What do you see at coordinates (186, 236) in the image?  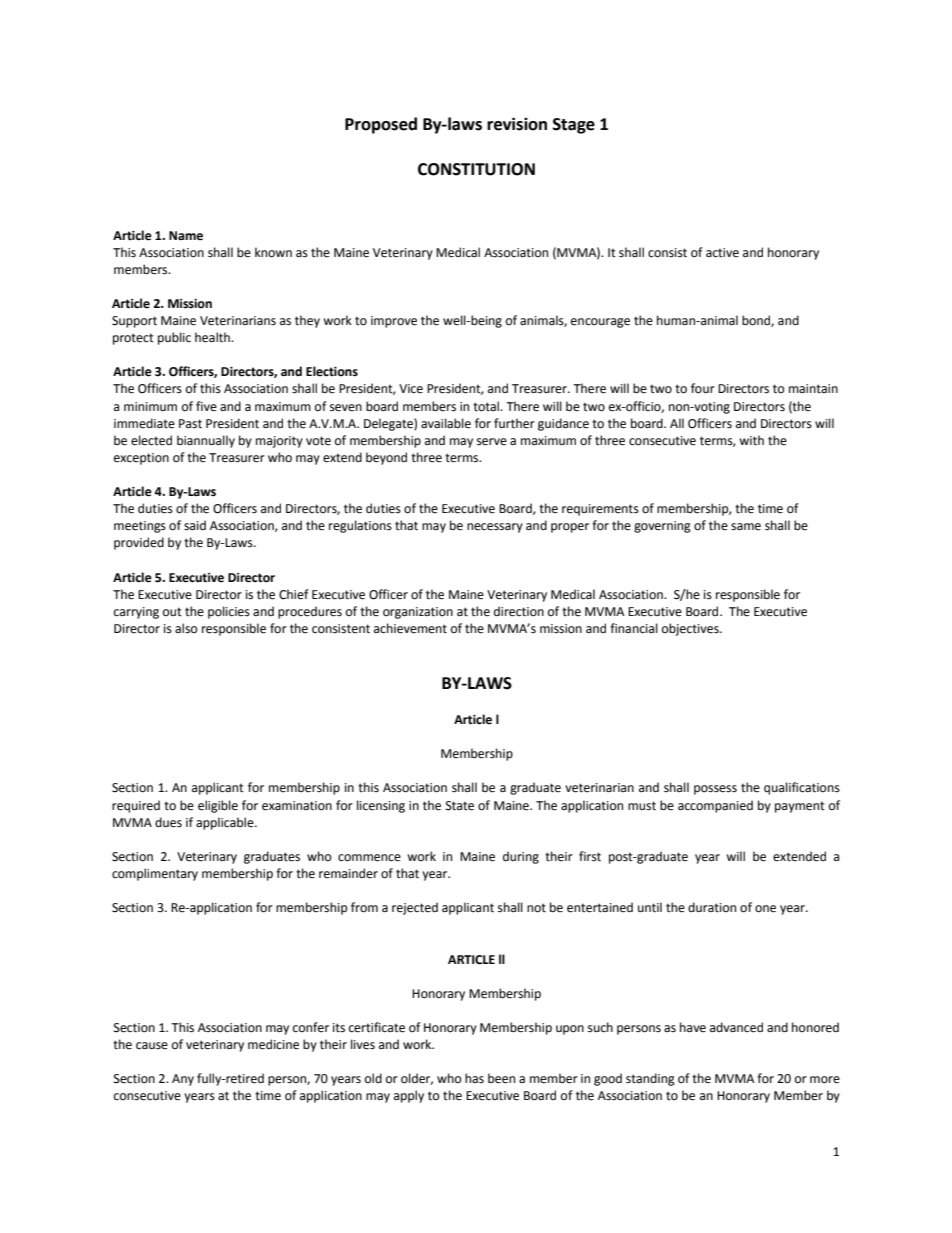 I see `Name` at bounding box center [186, 236].
